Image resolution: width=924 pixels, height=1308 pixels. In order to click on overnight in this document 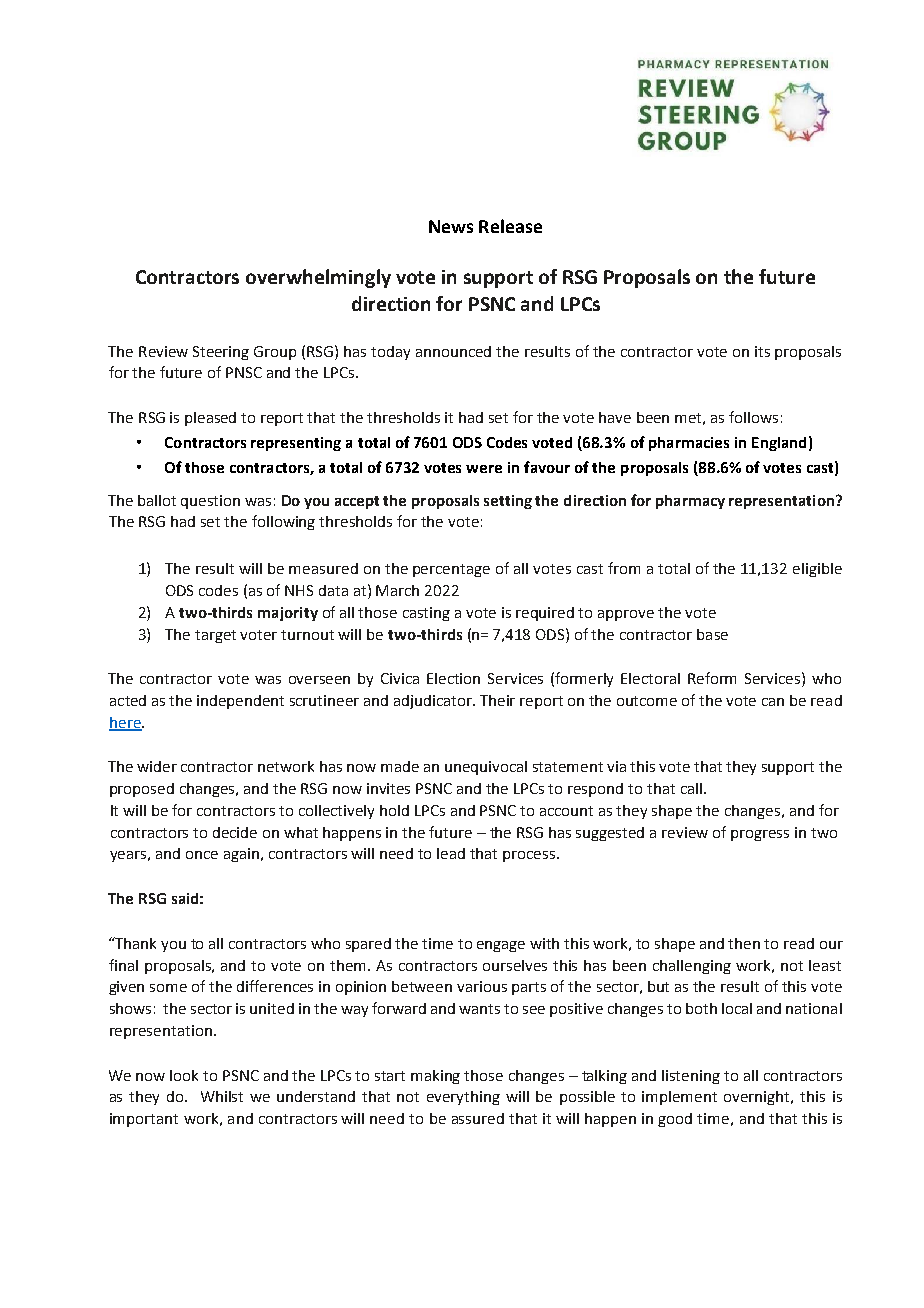, I will do `click(758, 1098)`.
